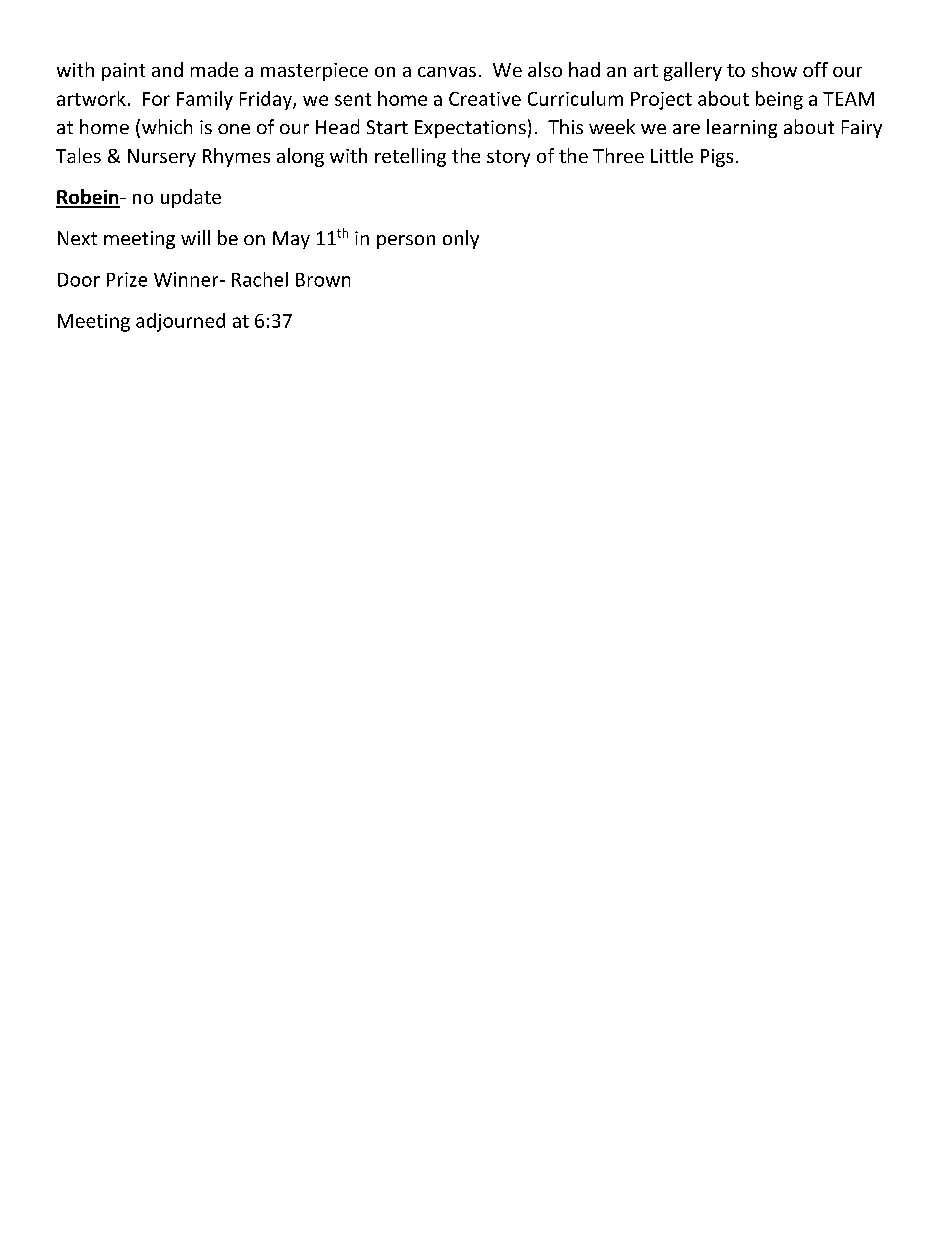 The width and height of the screenshot is (952, 1233). Describe the element at coordinates (508, 158) in the screenshot. I see `story` at that location.
